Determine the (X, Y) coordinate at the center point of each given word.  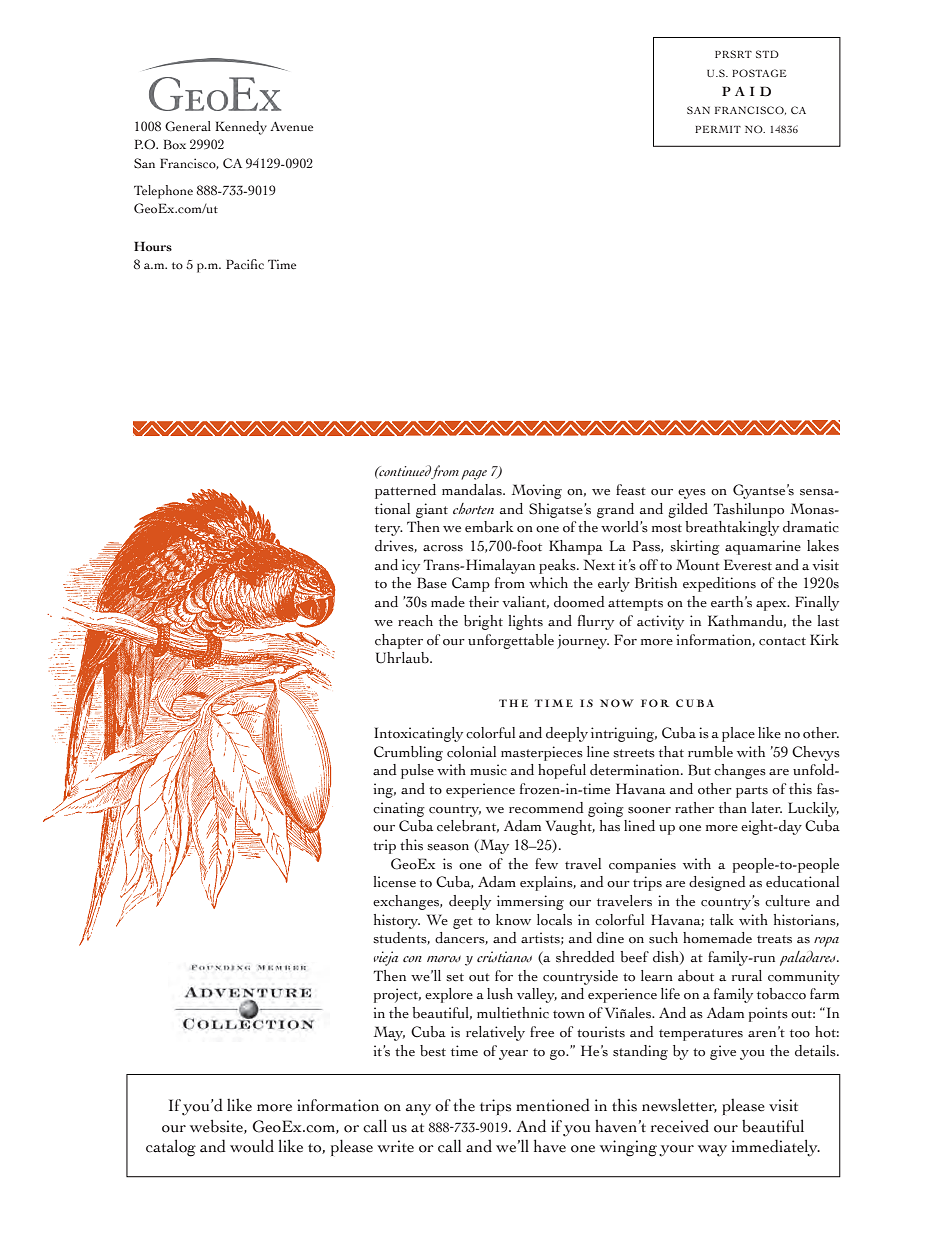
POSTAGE (759, 73)
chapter (399, 641)
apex (772, 606)
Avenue (291, 126)
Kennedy (241, 128)
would (252, 1146)
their (484, 602)
